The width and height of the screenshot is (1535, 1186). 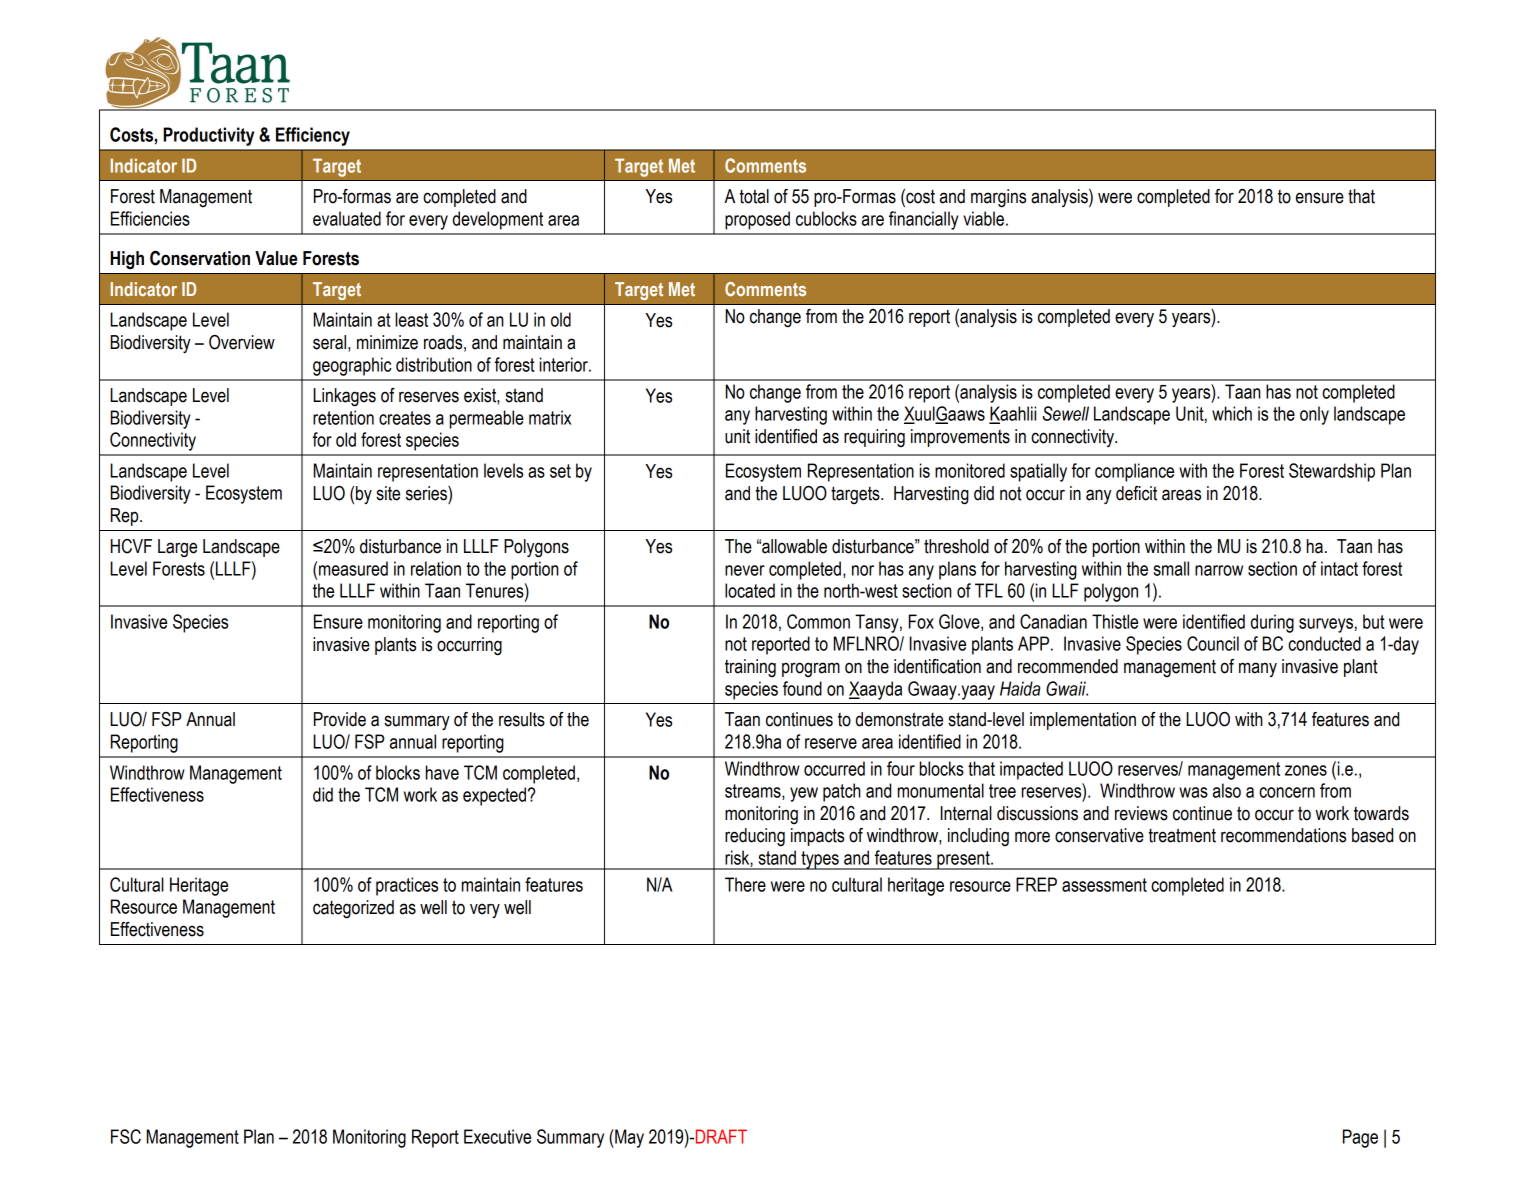 I want to click on margins, so click(x=998, y=198).
